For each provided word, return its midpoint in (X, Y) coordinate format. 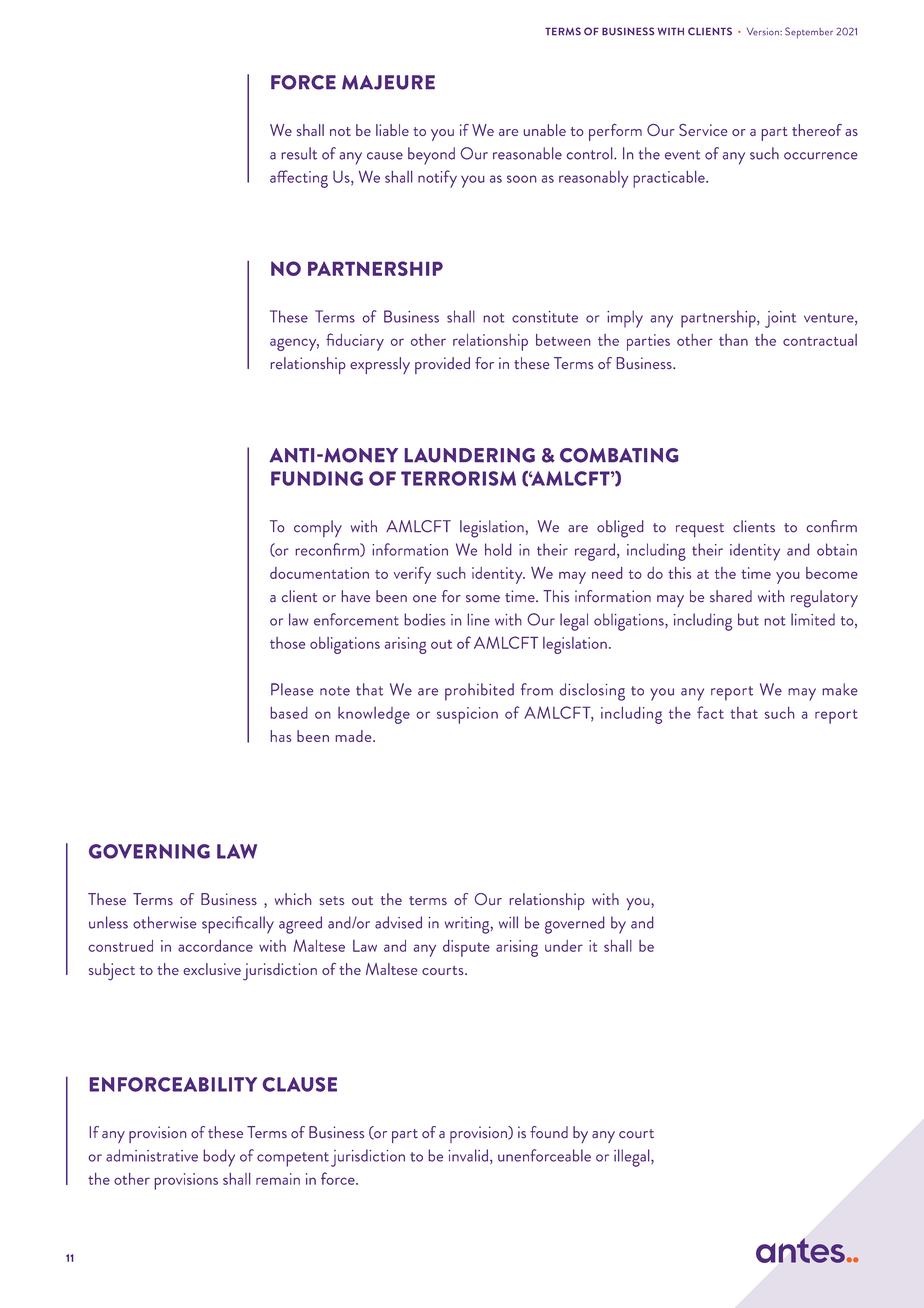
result (299, 153)
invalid (468, 1155)
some (483, 599)
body (219, 1158)
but (748, 619)
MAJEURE (388, 82)
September (809, 33)
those (287, 643)
